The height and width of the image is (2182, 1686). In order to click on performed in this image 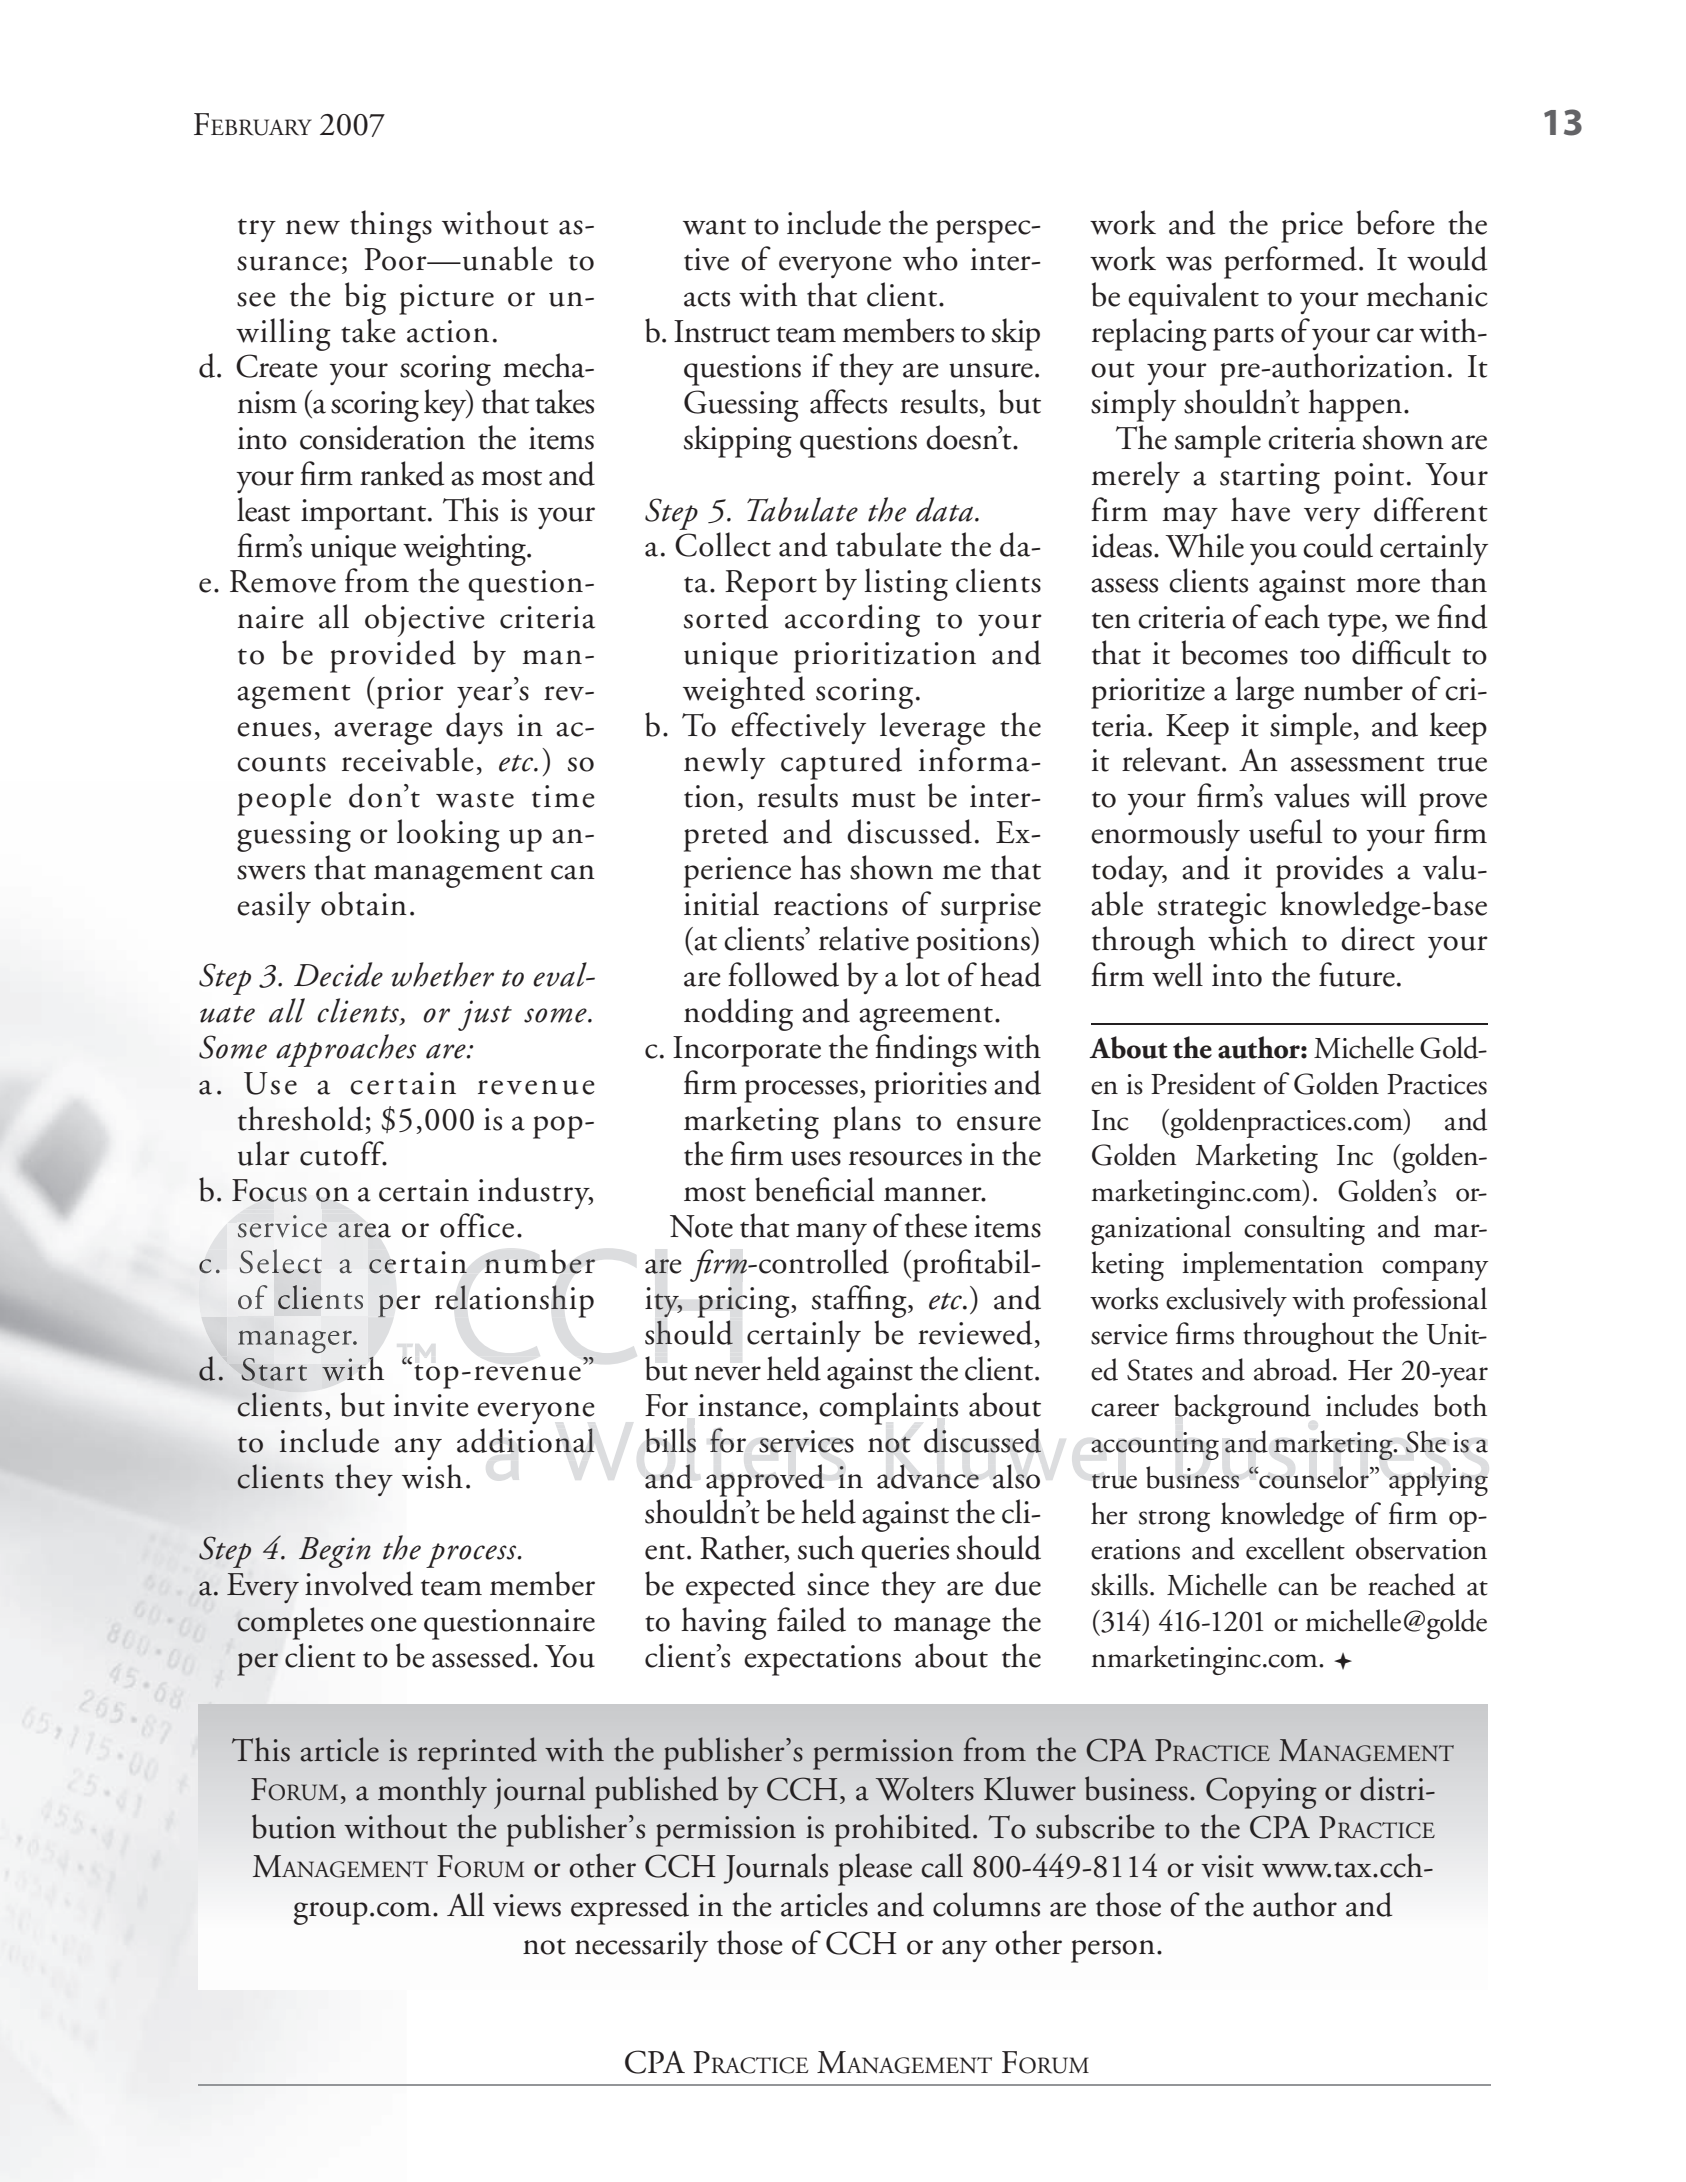, I will do `click(1290, 262)`.
